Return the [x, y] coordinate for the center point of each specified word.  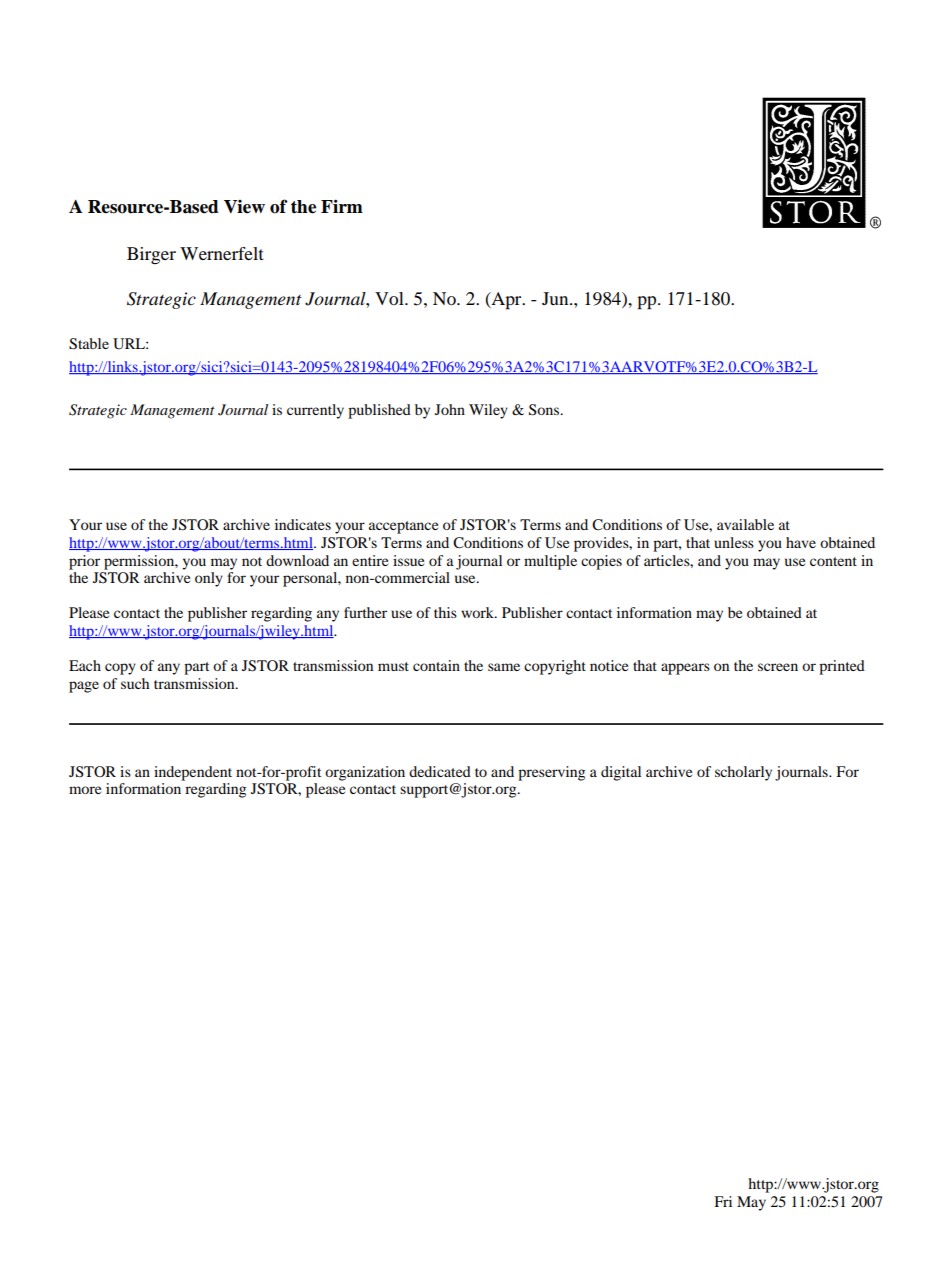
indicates [303, 524]
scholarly [743, 773]
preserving [551, 773]
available [745, 524]
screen [778, 667]
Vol [390, 298]
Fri [723, 1201]
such [135, 683]
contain [436, 665]
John [450, 409]
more [85, 790]
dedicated [440, 771]
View [244, 207]
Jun [556, 298]
